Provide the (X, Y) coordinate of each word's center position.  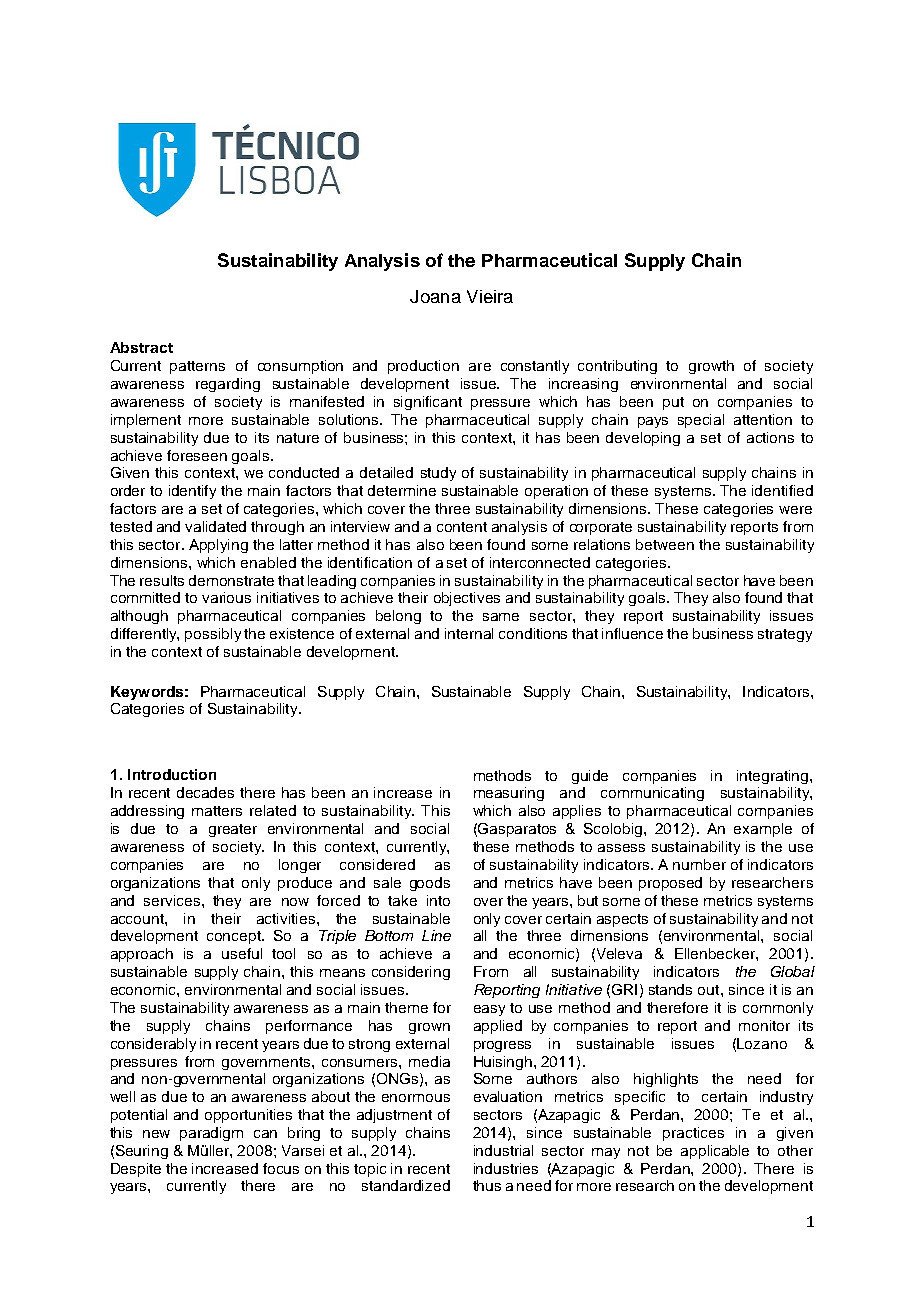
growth (711, 367)
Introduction (172, 774)
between (665, 544)
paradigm (211, 1134)
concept (235, 937)
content (462, 527)
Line (436, 935)
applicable (715, 1152)
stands (670, 989)
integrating (774, 777)
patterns (197, 367)
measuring (509, 794)
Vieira (490, 296)
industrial (503, 1150)
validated (215, 526)
